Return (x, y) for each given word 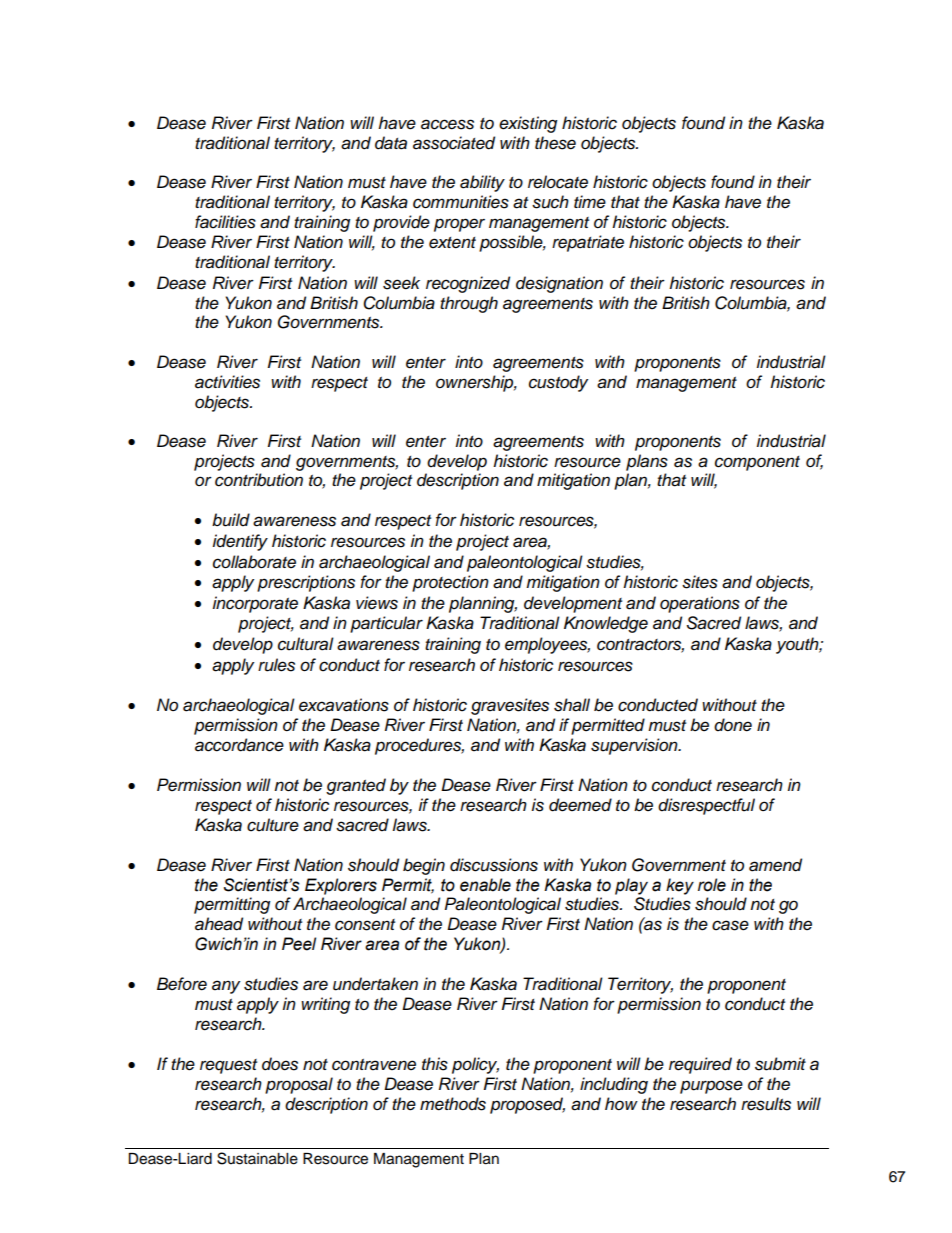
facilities (225, 222)
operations (700, 604)
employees (547, 645)
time (590, 202)
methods (453, 1104)
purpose (711, 1087)
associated (454, 143)
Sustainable (257, 1158)
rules (276, 665)
